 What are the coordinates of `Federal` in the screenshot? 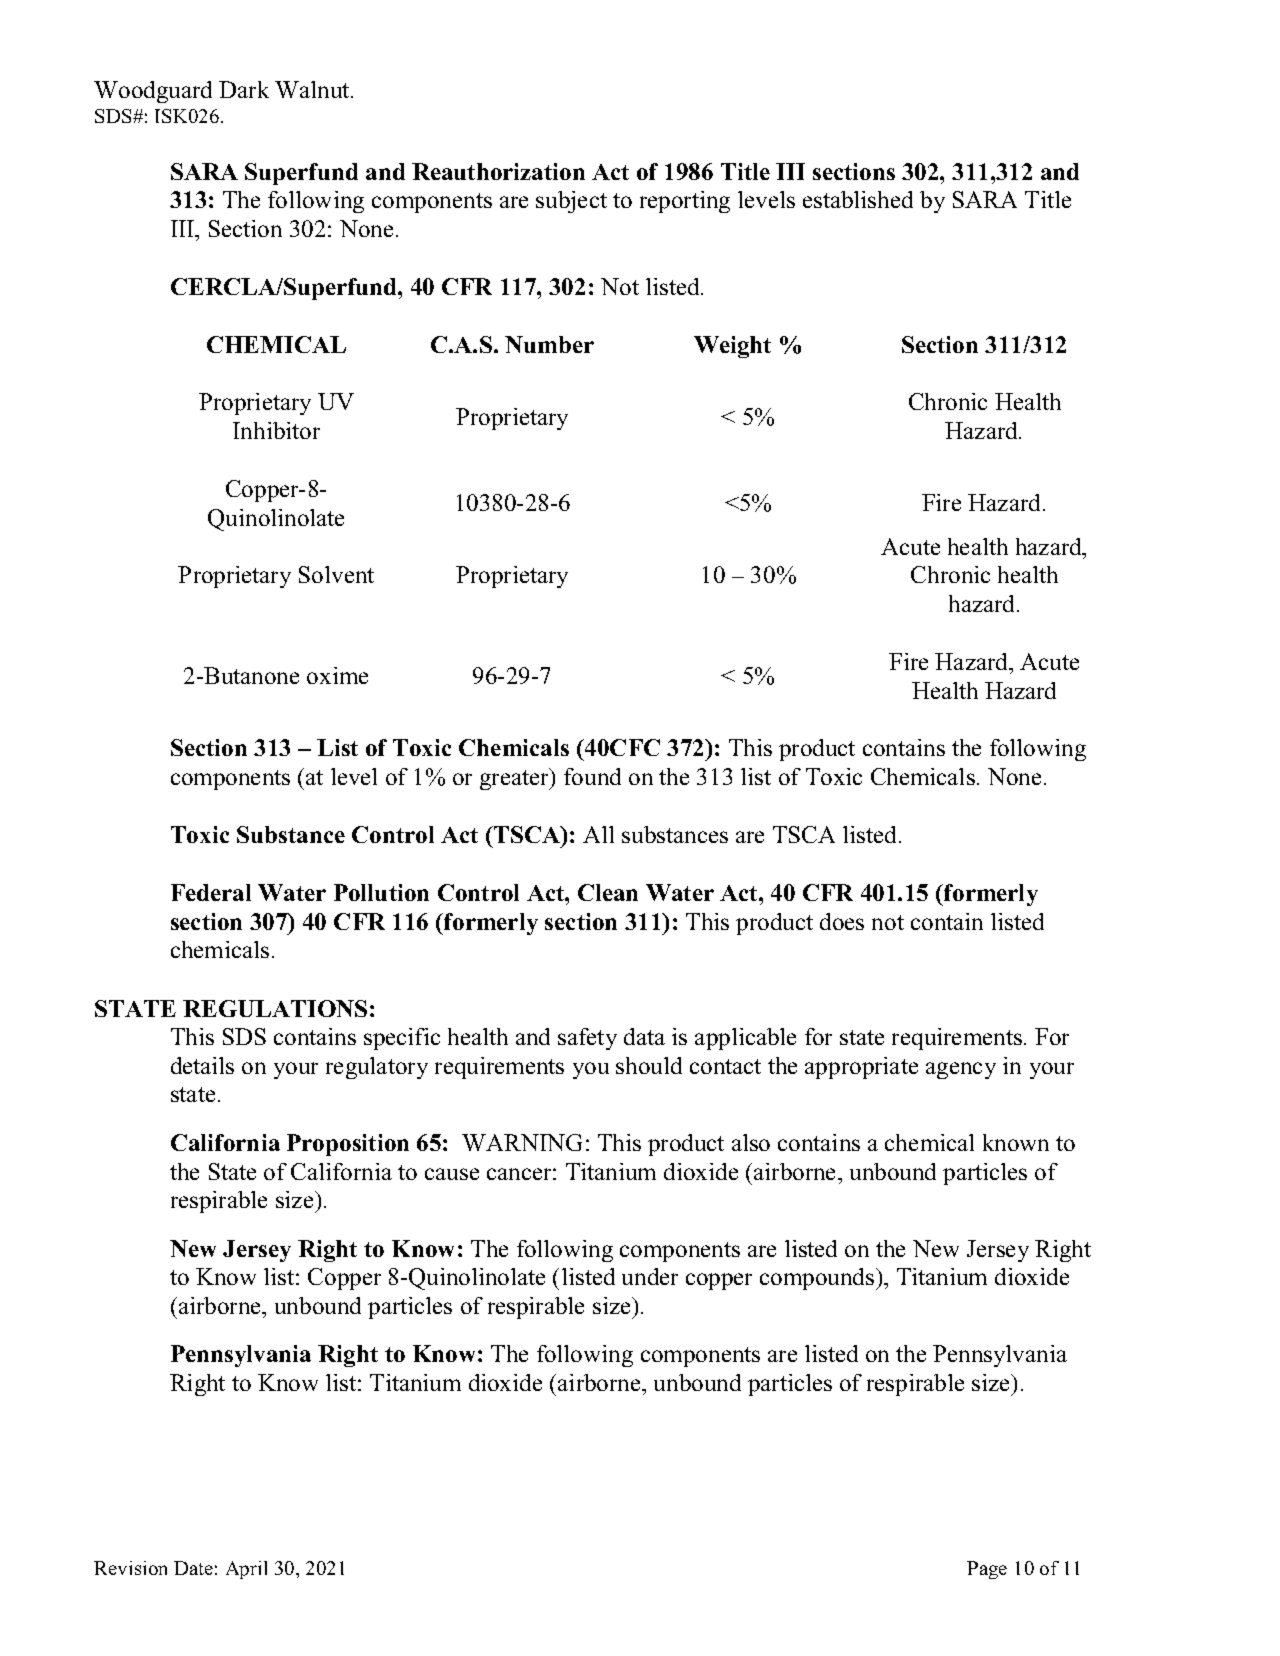 It's located at (211, 892).
